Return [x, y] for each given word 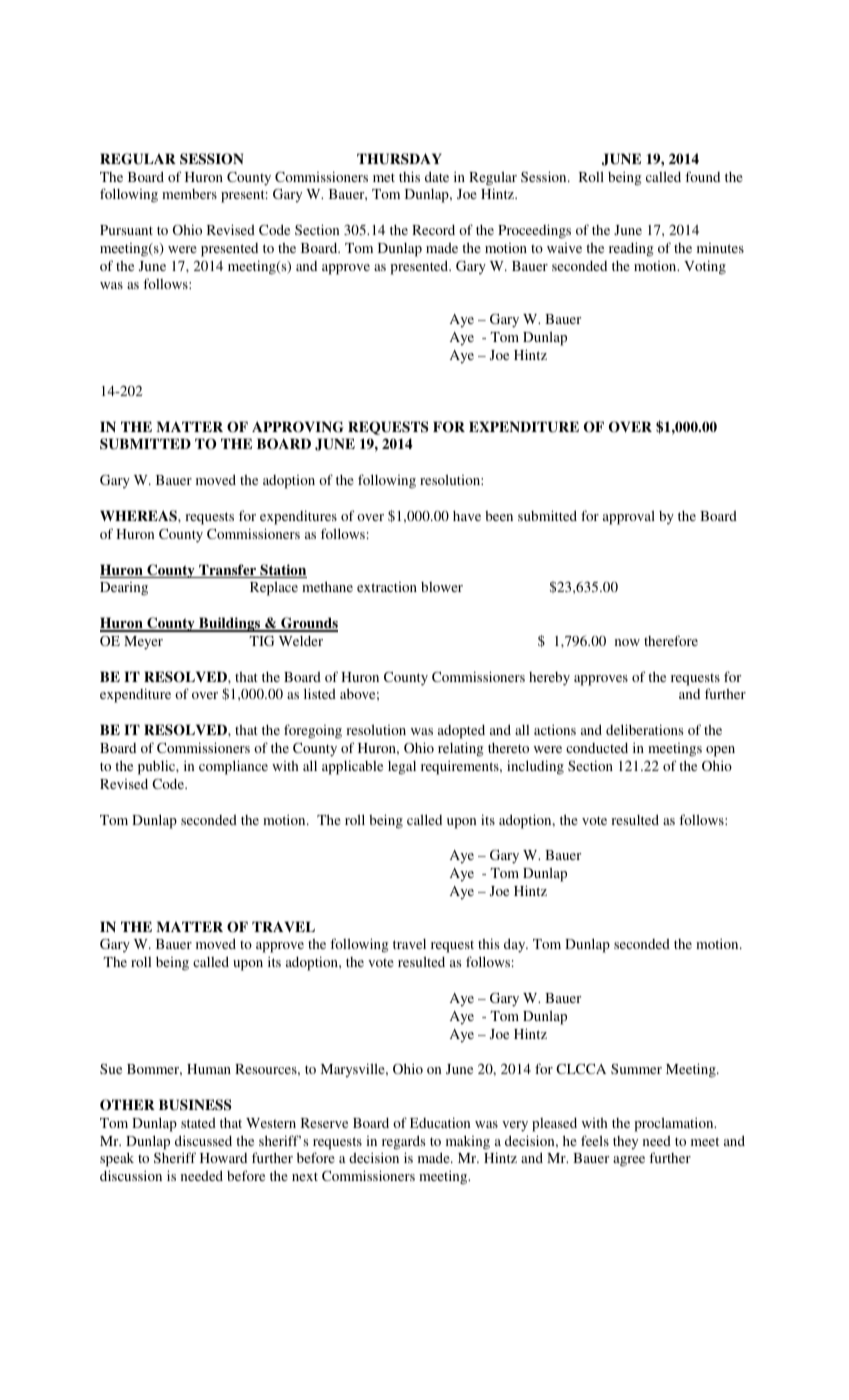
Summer [636, 1068]
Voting [705, 267]
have [467, 516]
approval [629, 517]
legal [402, 768]
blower [442, 587]
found [702, 176]
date [437, 176]
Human [209, 1069]
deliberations [645, 729]
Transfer [228, 571]
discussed [203, 1140]
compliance [233, 767]
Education [440, 1122]
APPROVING [298, 427]
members [189, 194]
